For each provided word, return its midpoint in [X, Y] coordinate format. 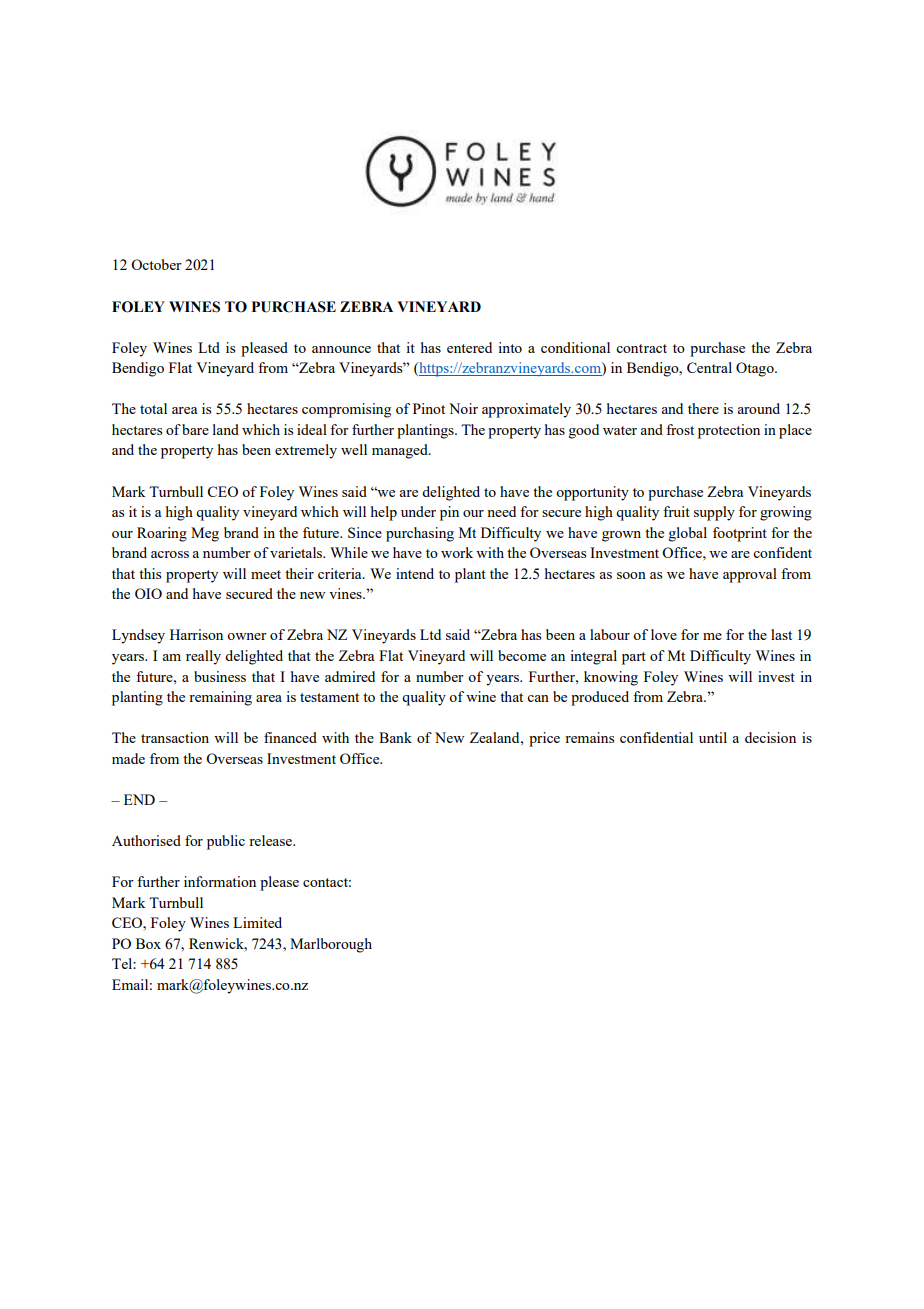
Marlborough [331, 945]
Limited [257, 922]
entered [469, 347]
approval [750, 575]
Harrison [196, 634]
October [156, 264]
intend [415, 573]
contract [641, 348]
